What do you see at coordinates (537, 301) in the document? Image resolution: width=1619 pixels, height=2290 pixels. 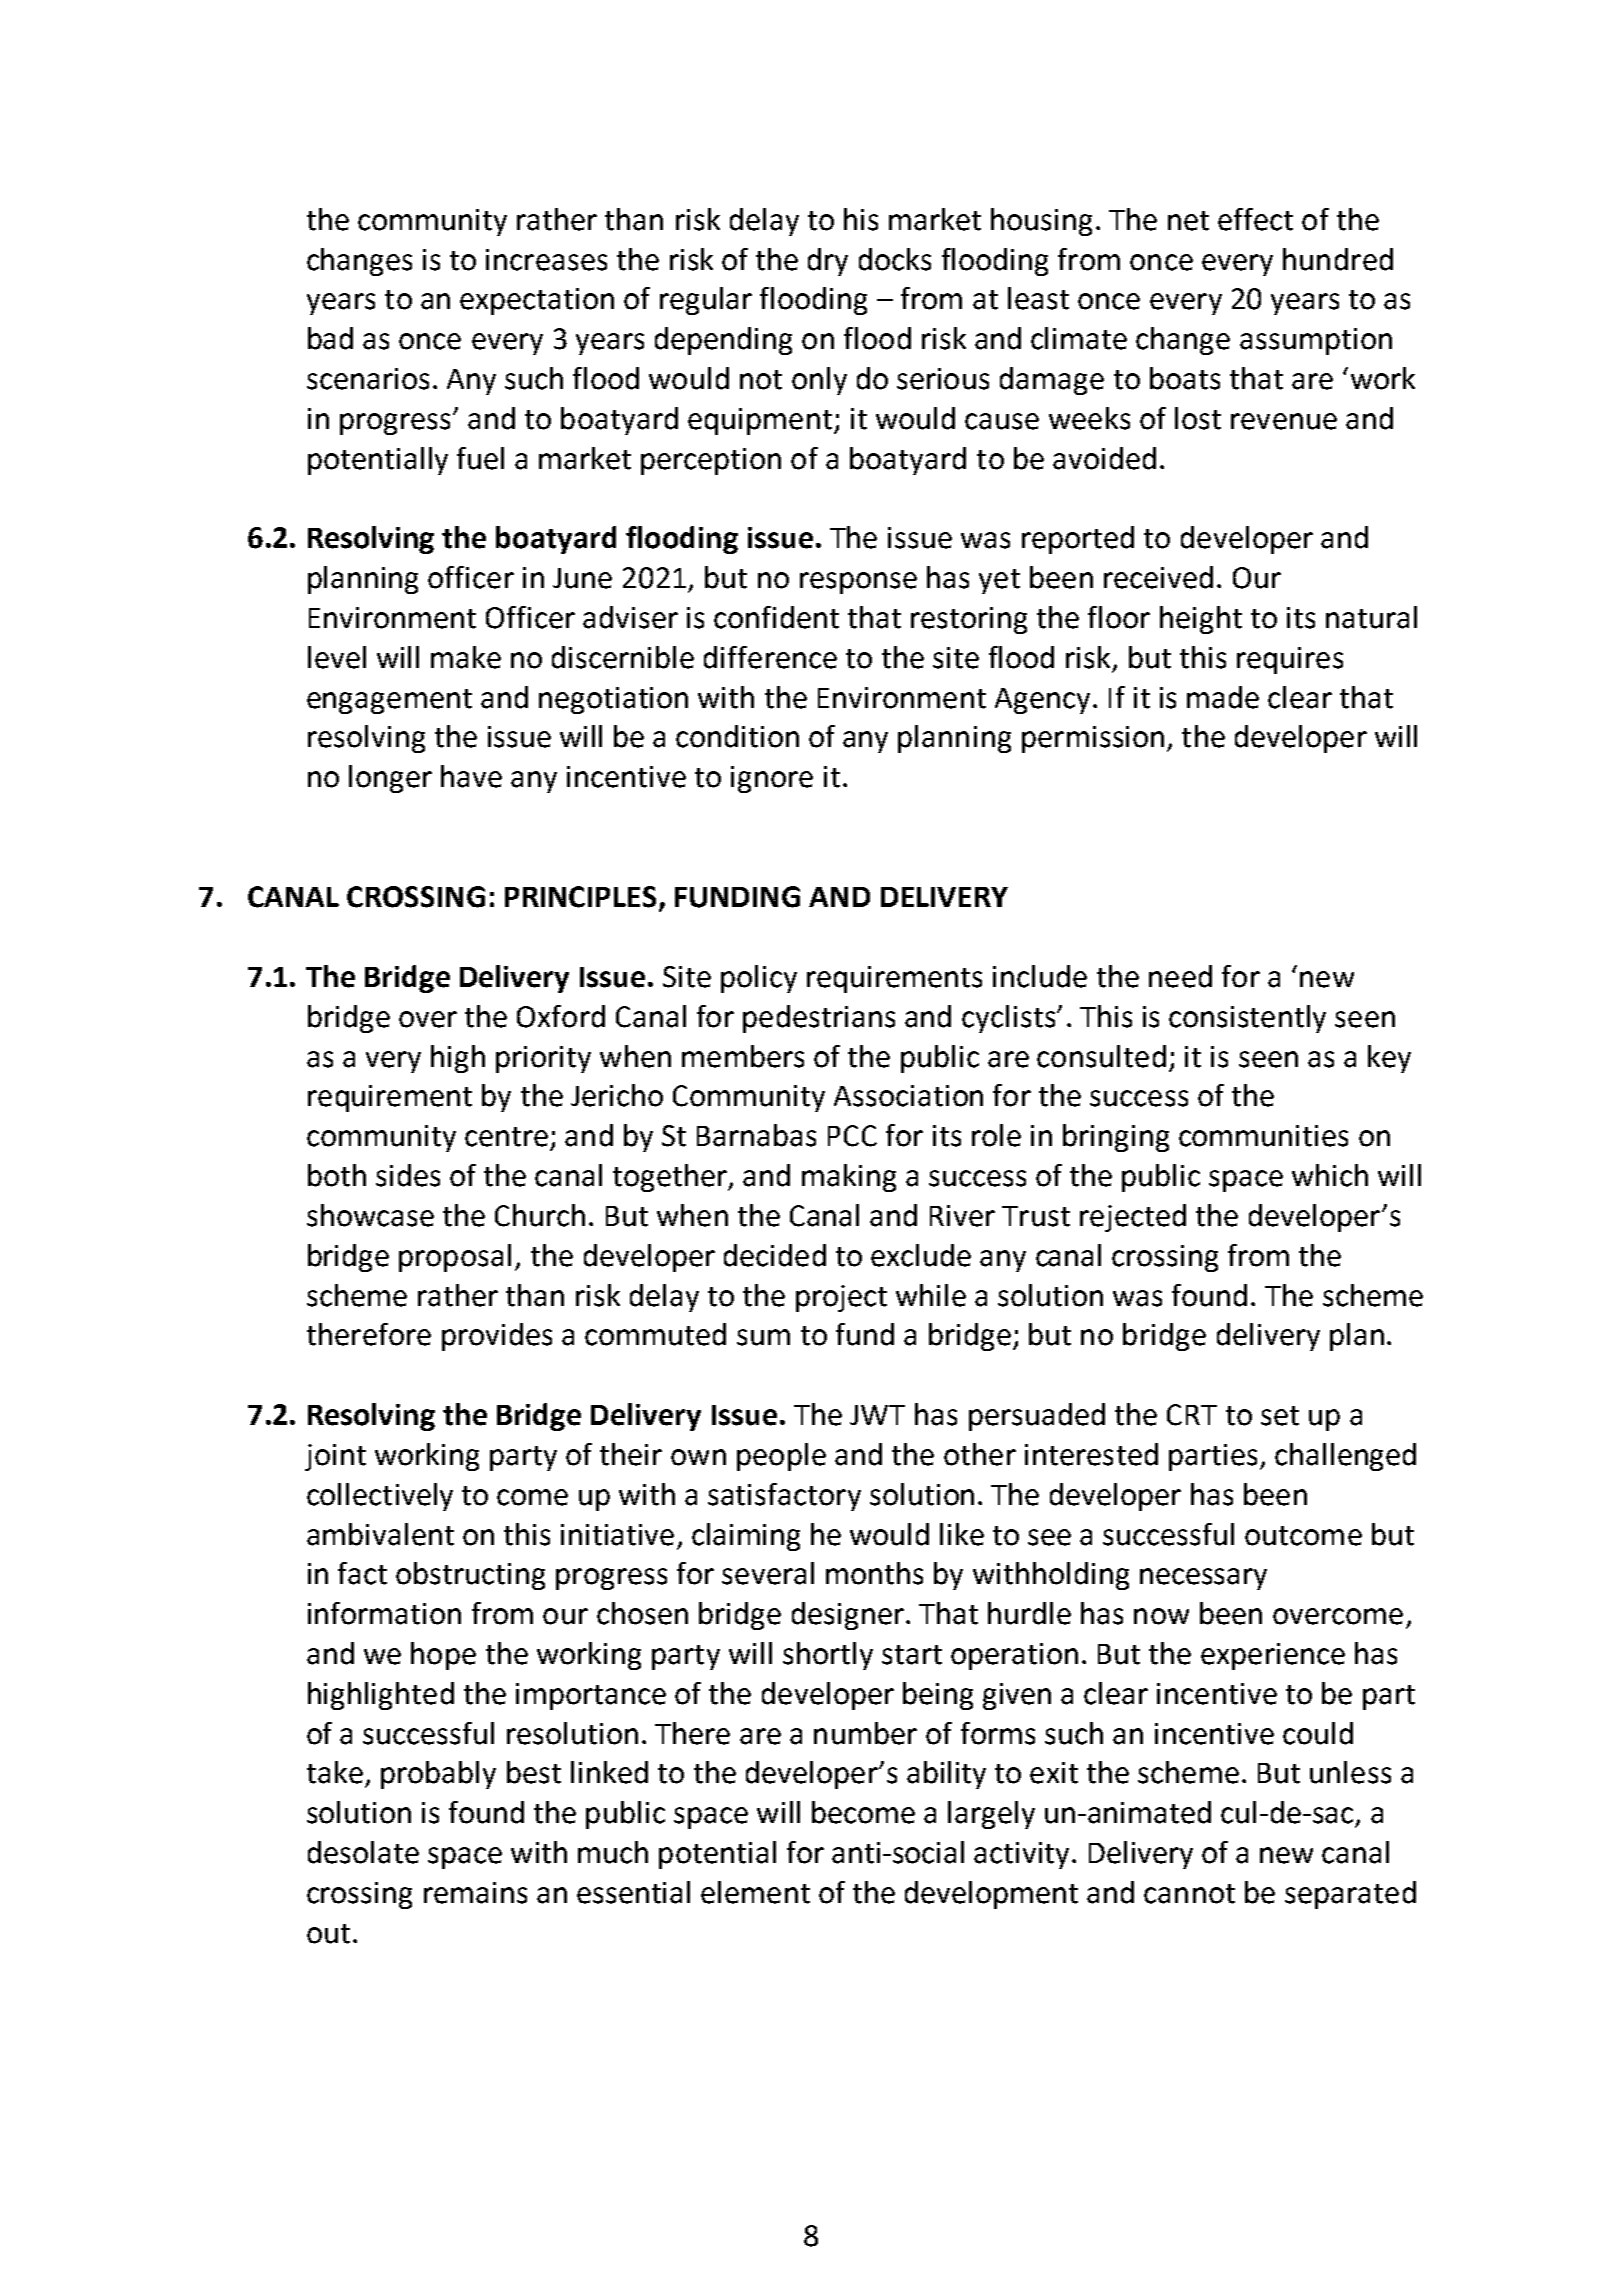 I see `expectation` at bounding box center [537, 301].
